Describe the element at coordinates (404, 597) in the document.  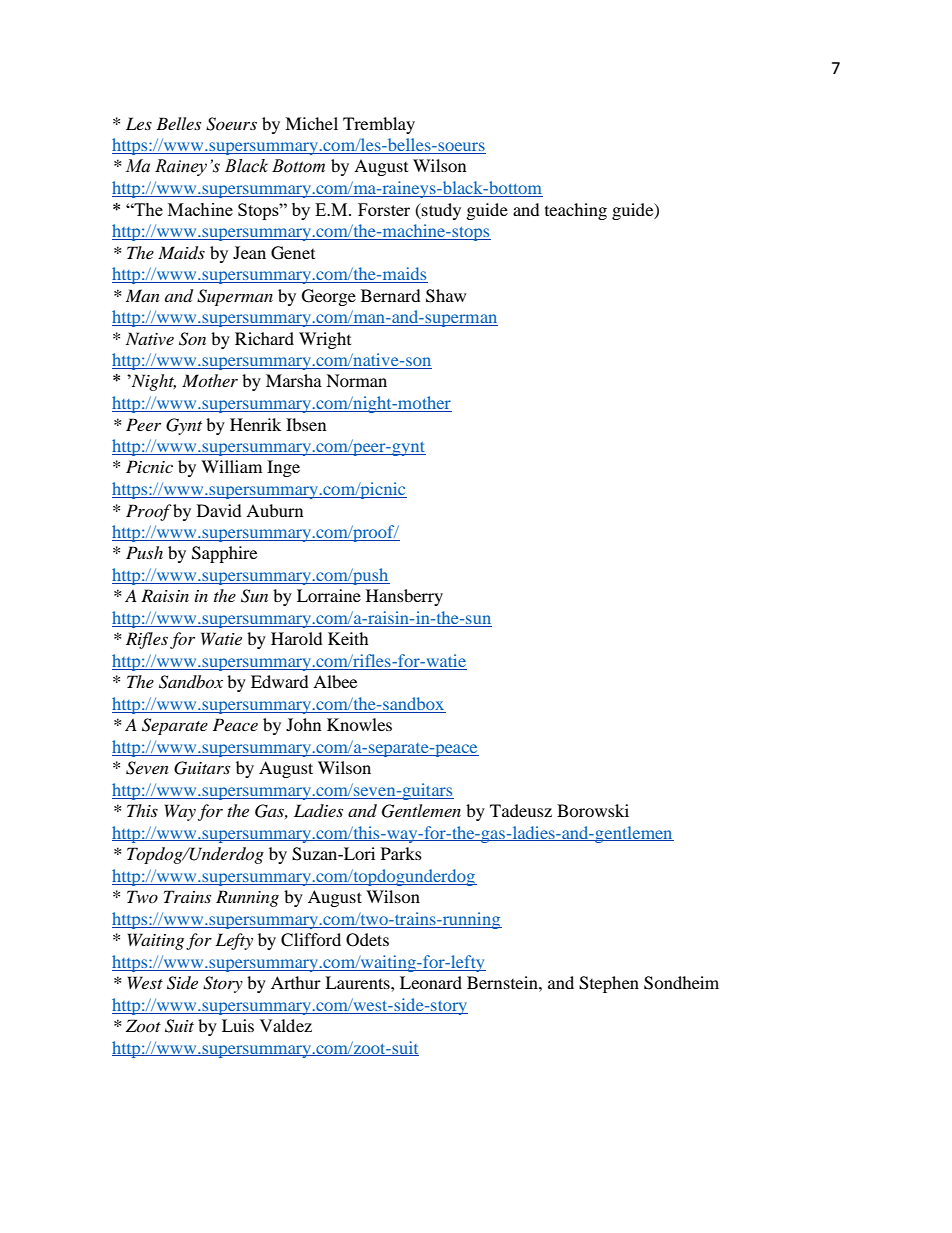
I see `Hansberry` at that location.
